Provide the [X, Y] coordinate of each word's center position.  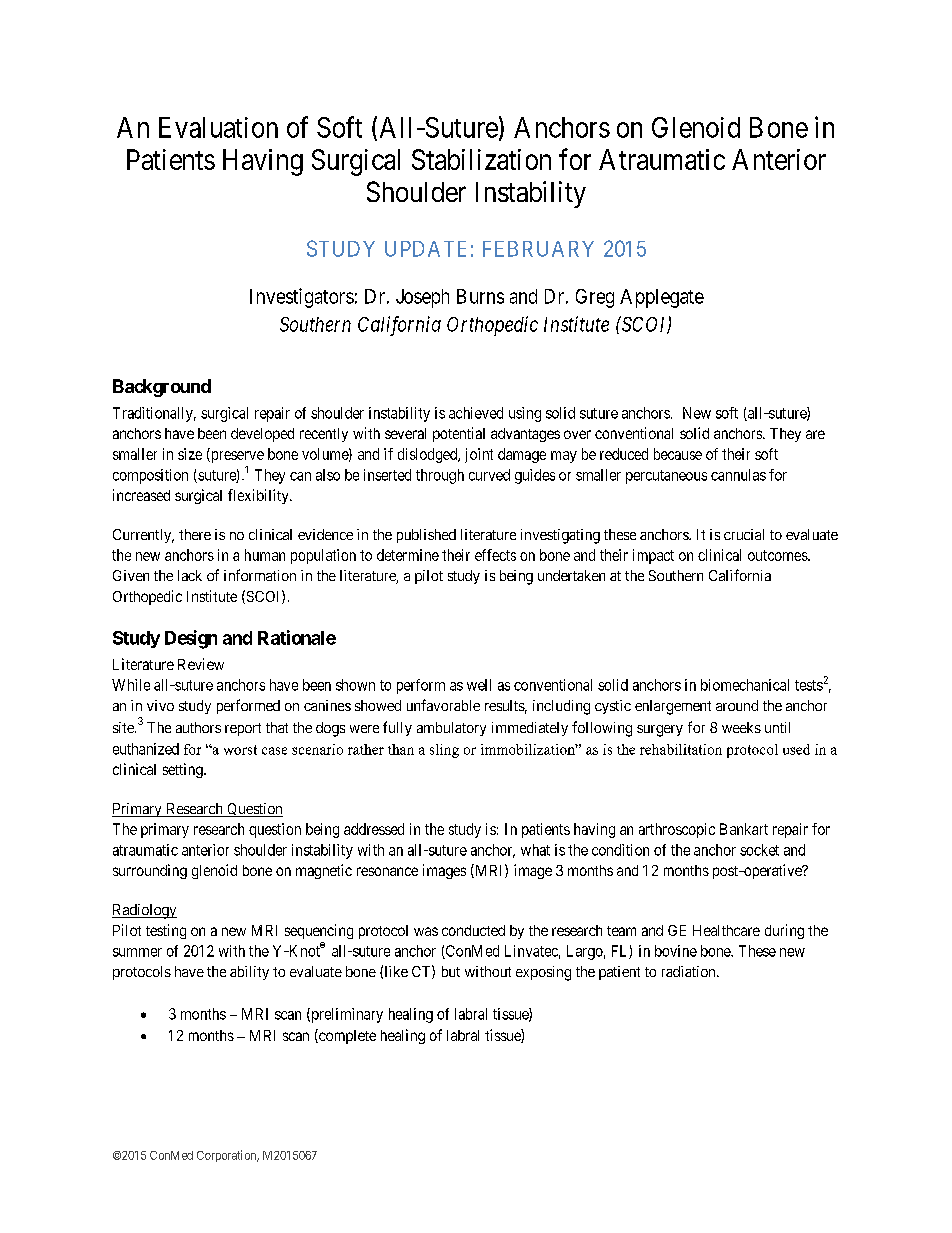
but [451, 971]
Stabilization [481, 159]
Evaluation [218, 127]
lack [190, 575]
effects [495, 555]
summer [137, 952]
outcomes [778, 555]
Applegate [662, 298]
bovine [676, 951]
